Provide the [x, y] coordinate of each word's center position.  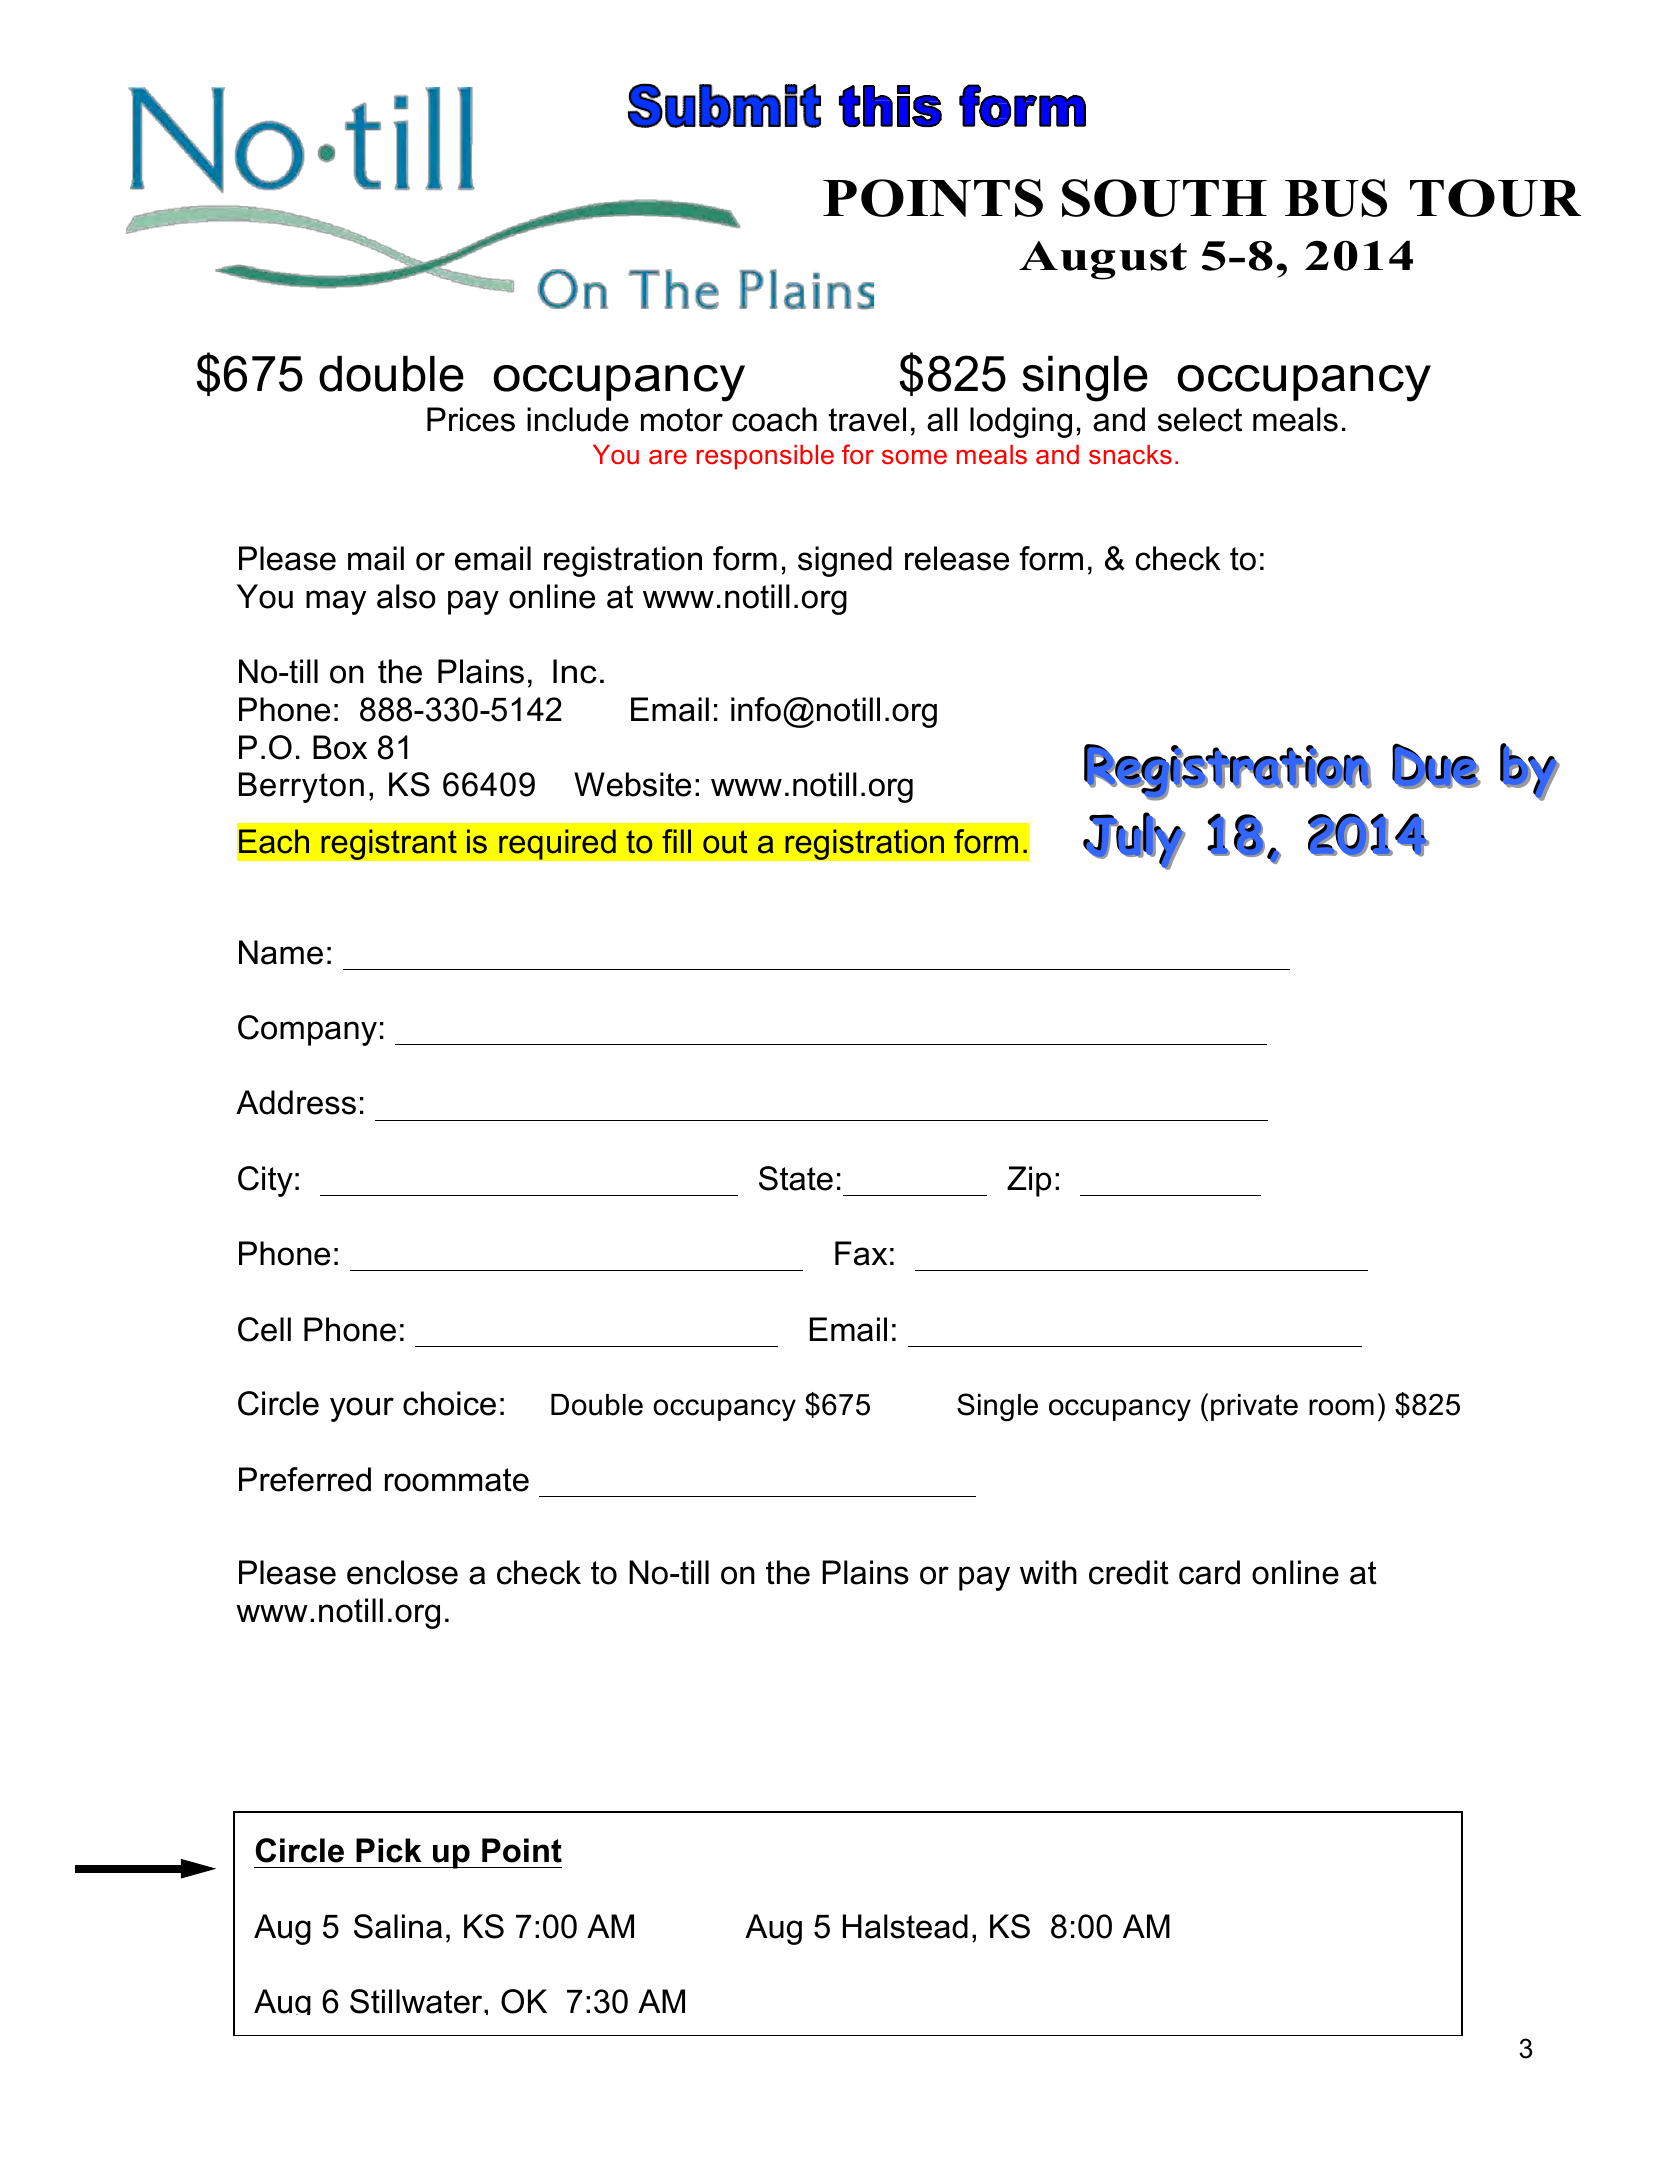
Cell [264, 1329]
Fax [861, 1253]
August [1103, 260]
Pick [388, 1850]
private [1254, 1407]
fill [676, 841]
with [1048, 1572]
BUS [1336, 198]
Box [340, 747]
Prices [471, 419]
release [957, 558]
